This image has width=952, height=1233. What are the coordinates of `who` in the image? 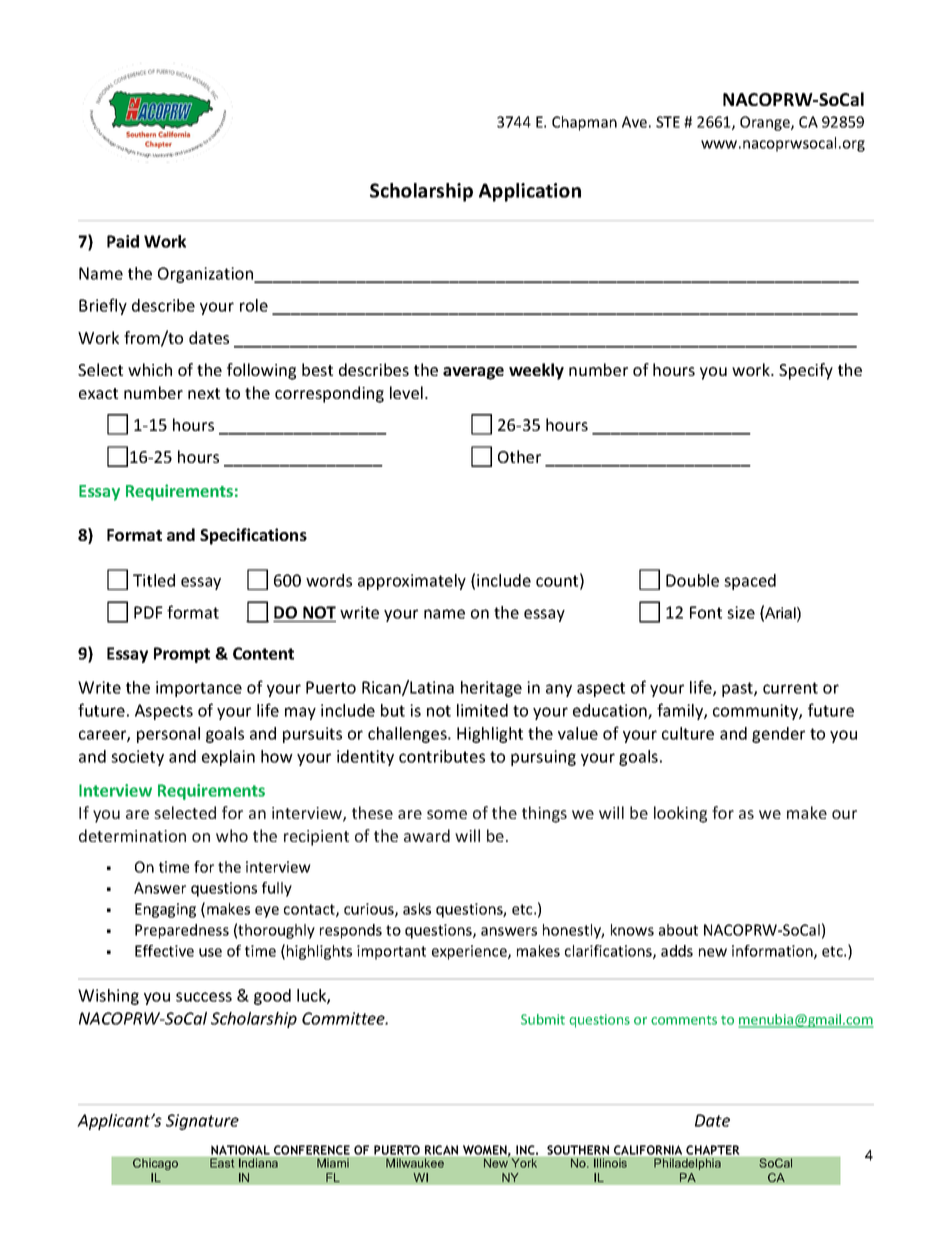 It's located at (232, 835).
